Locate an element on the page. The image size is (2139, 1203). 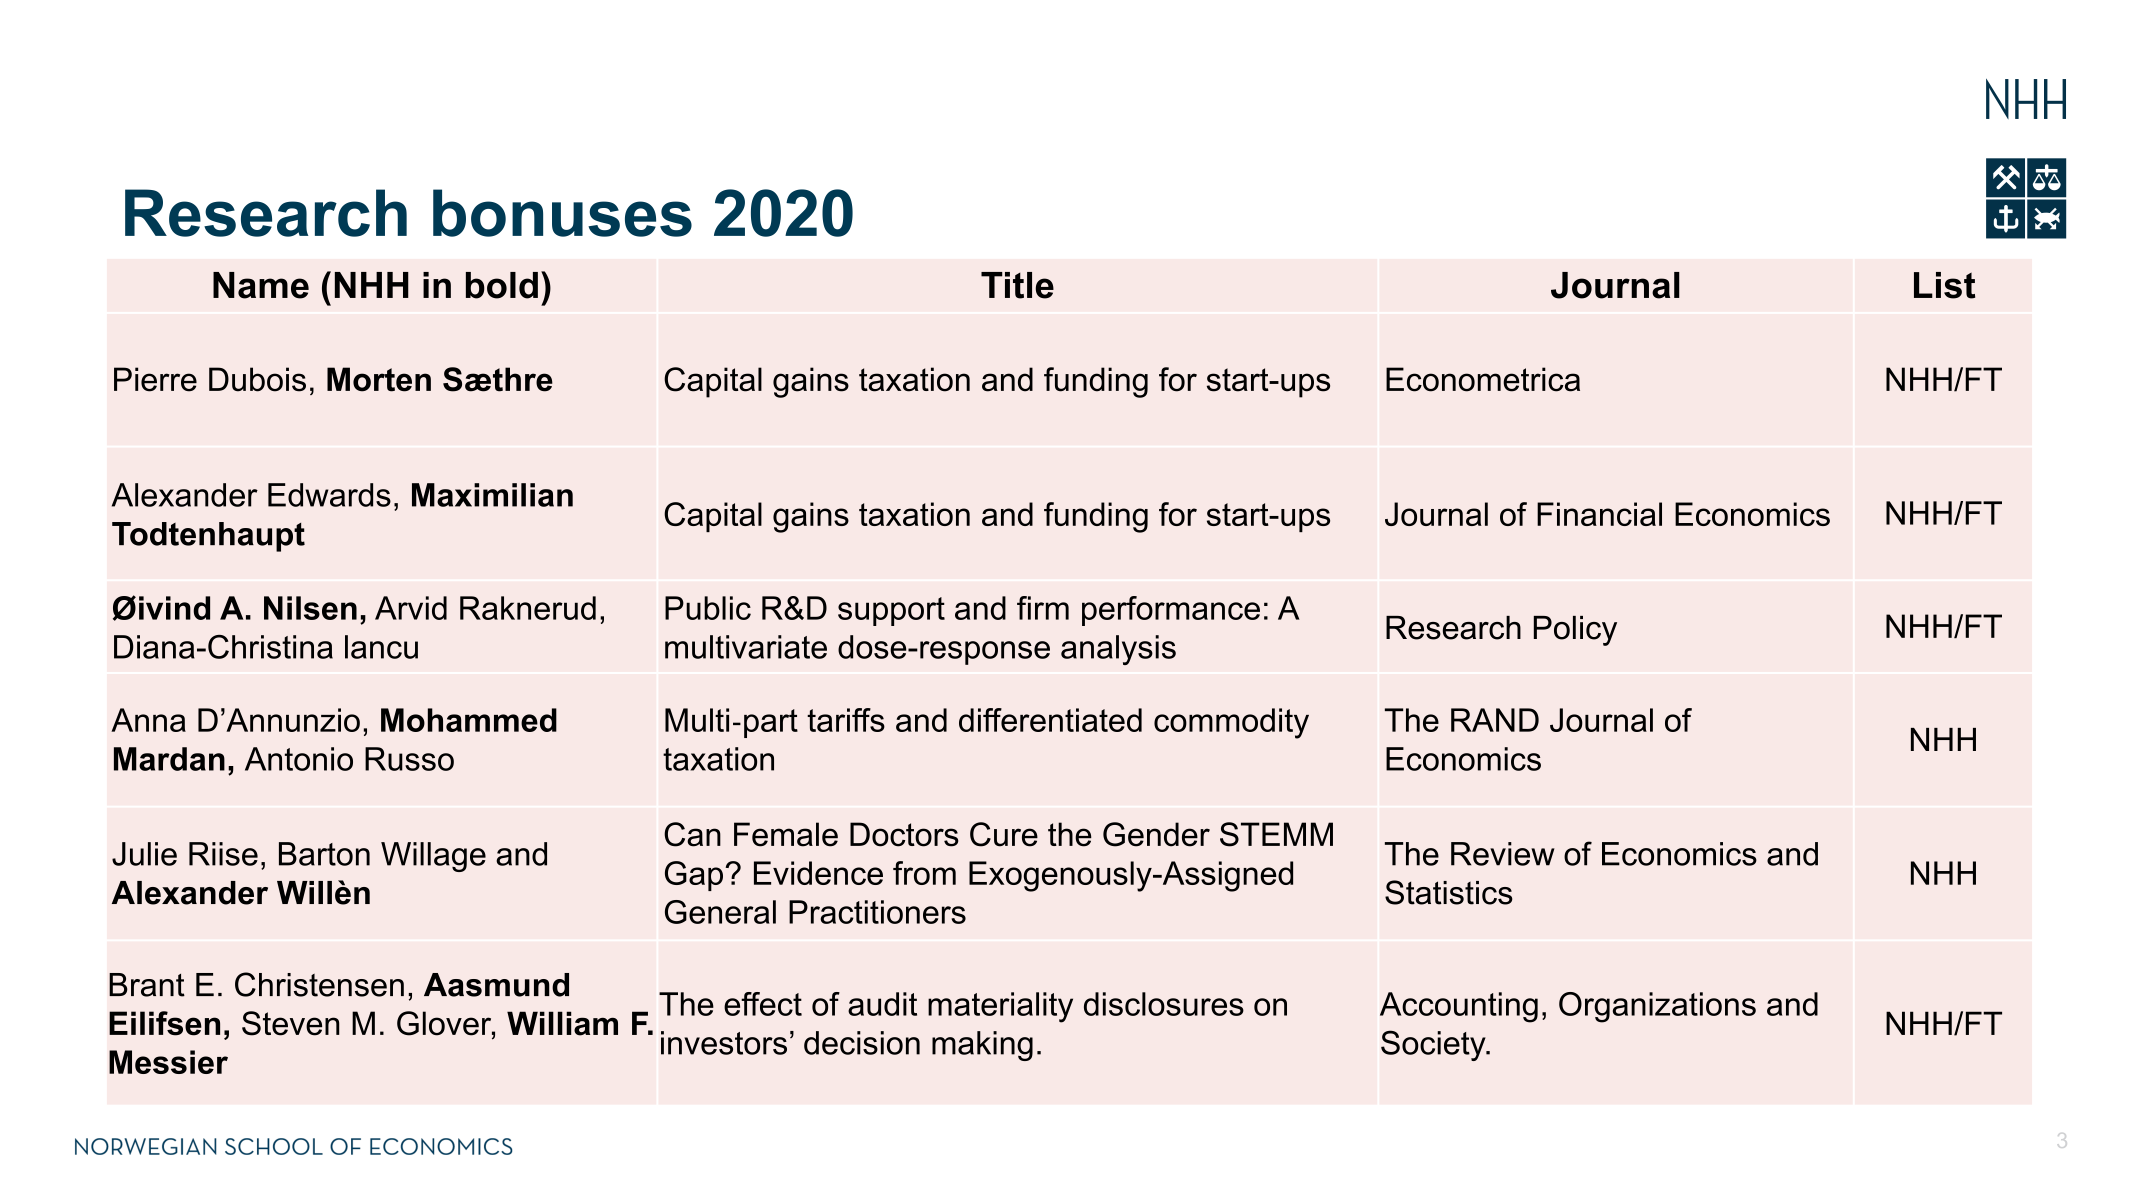
Policy is located at coordinates (1575, 631).
